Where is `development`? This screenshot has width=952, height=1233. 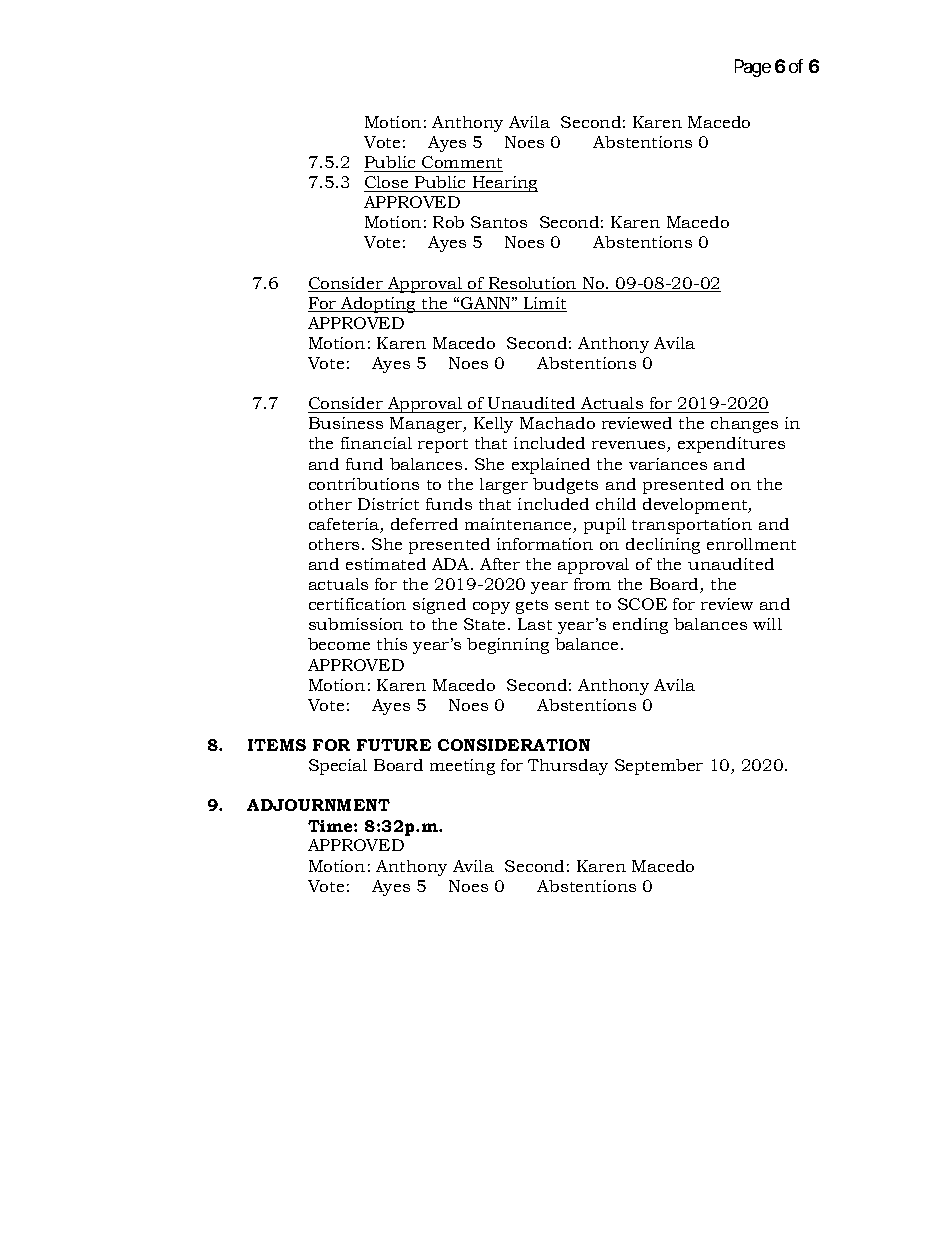 development is located at coordinates (696, 506).
